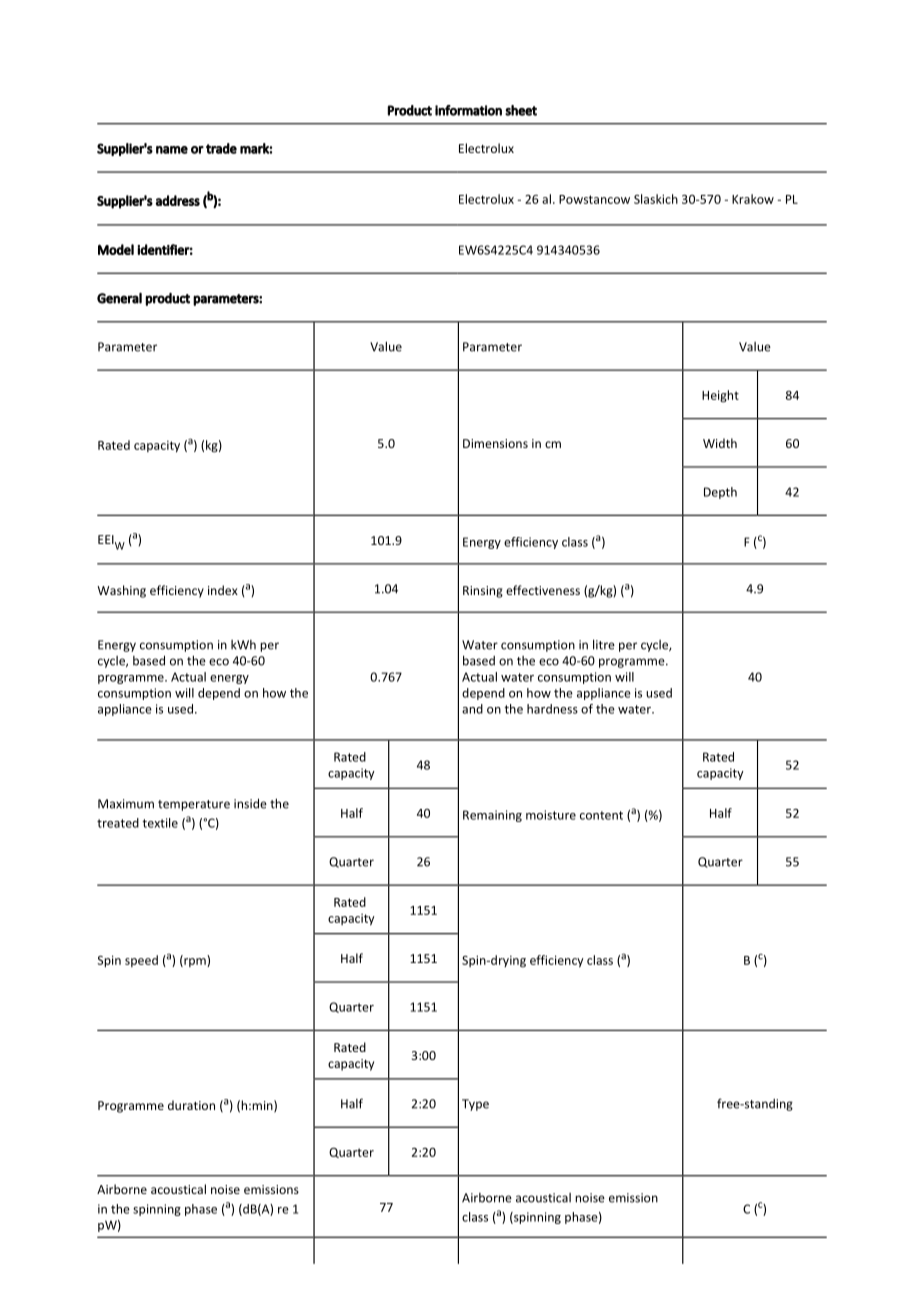  What do you see at coordinates (194, 805) in the screenshot?
I see `temperature` at bounding box center [194, 805].
